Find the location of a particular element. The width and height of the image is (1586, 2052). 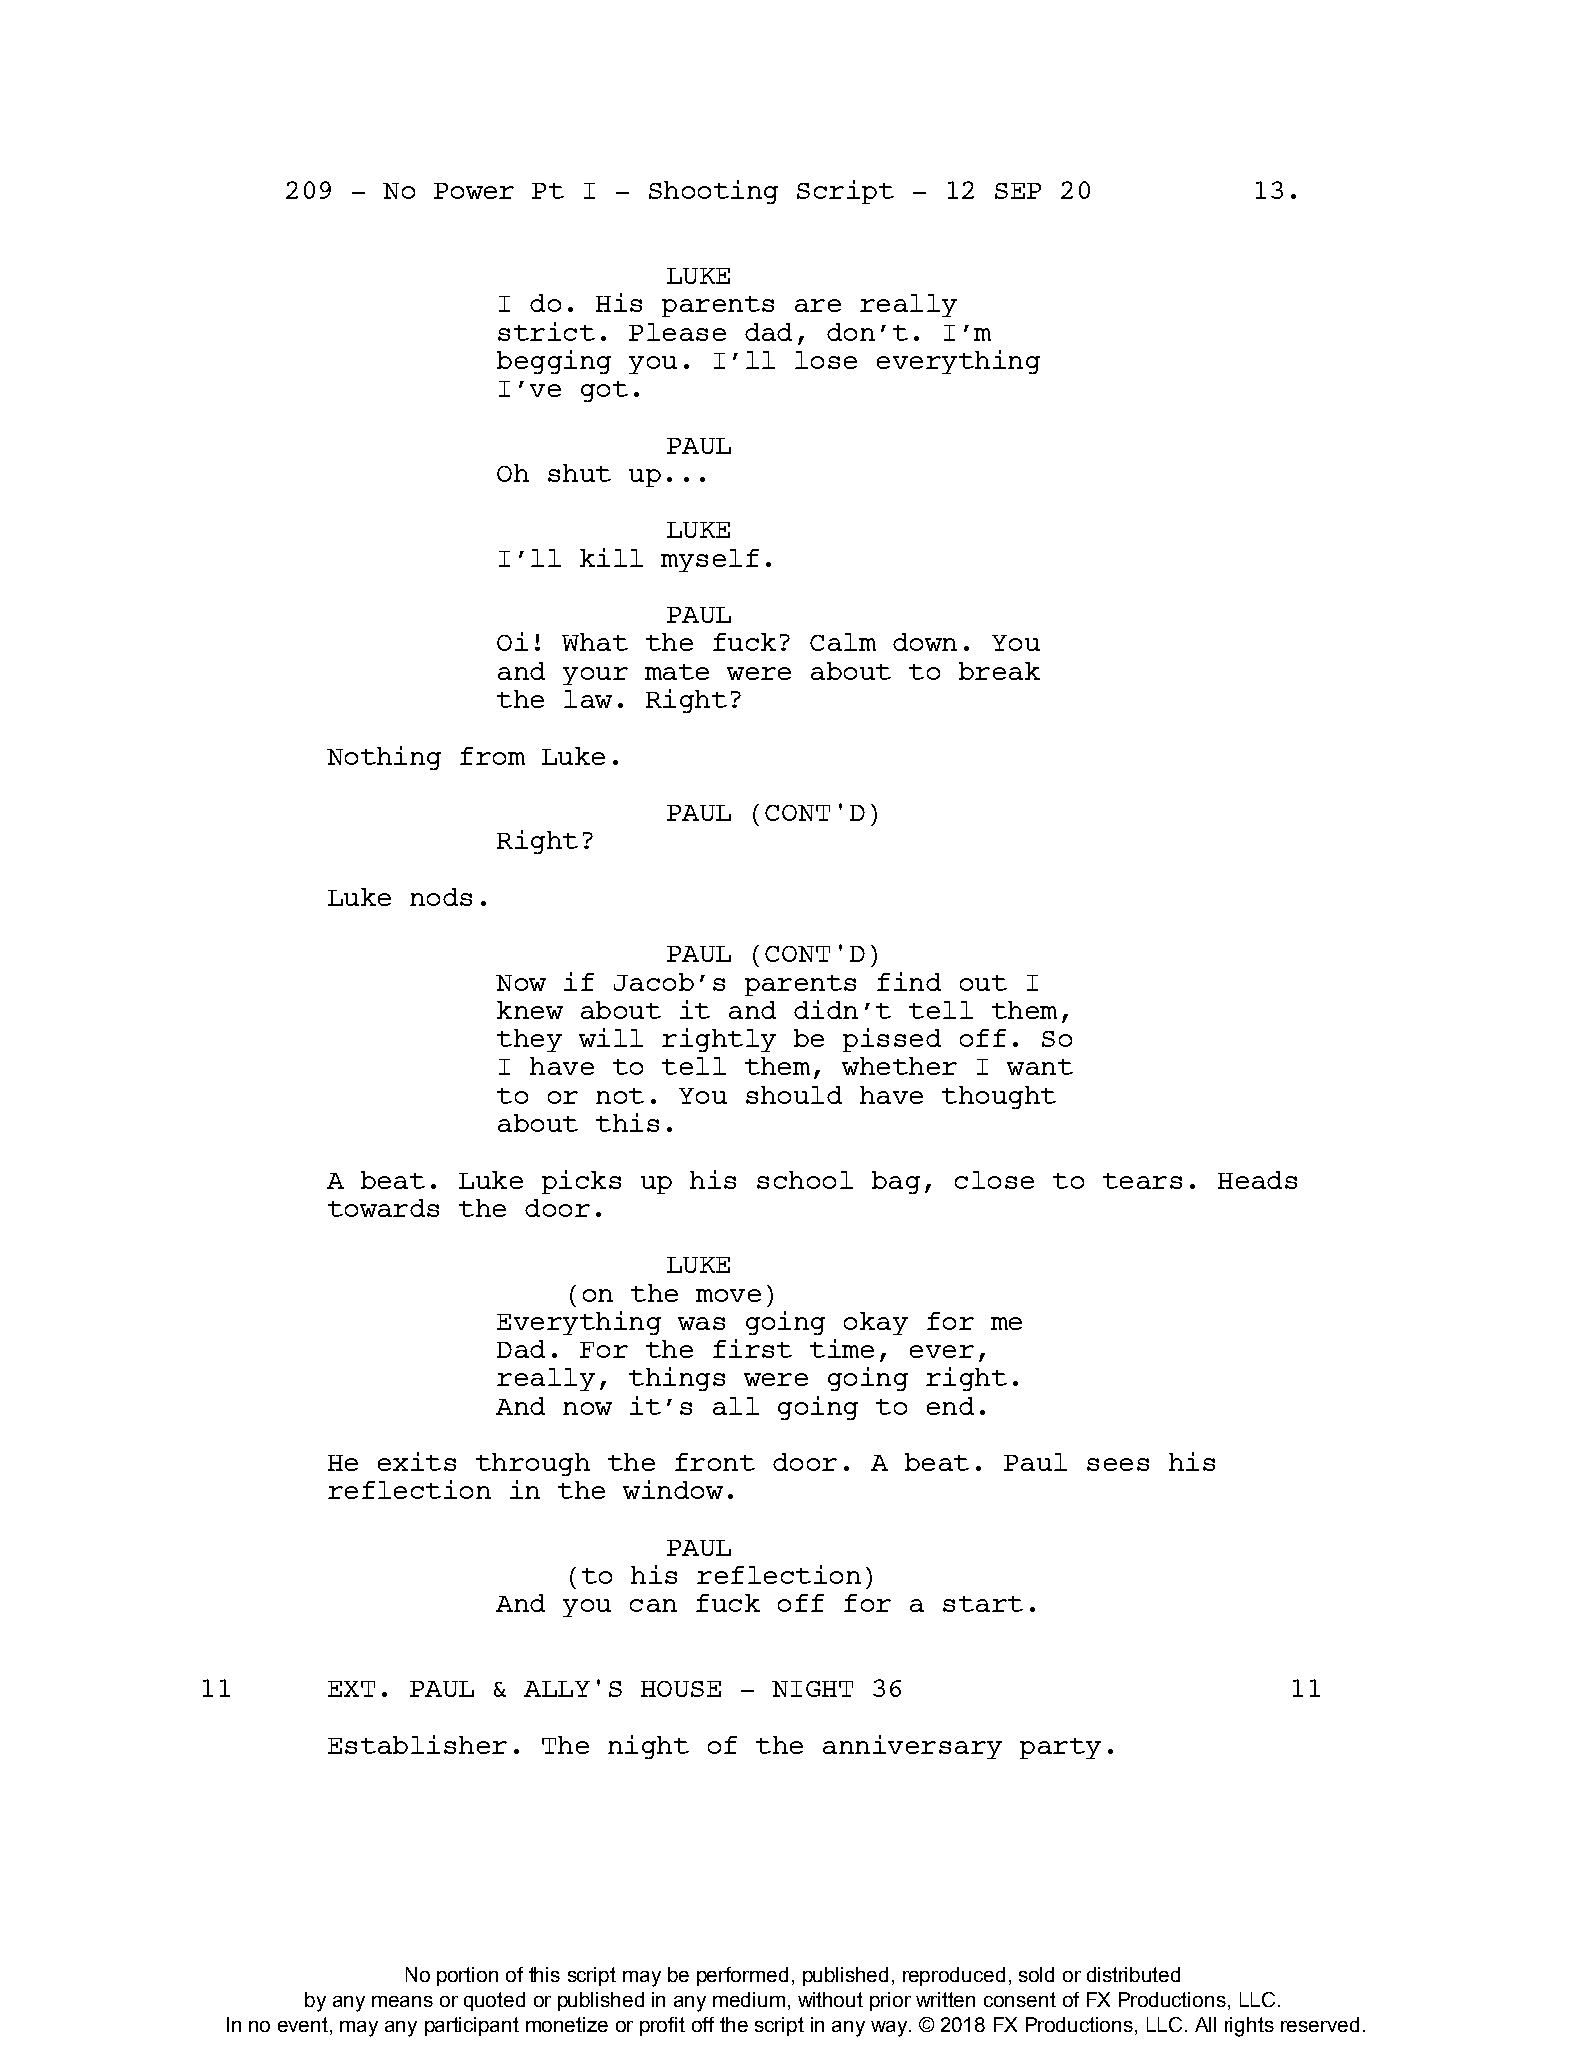

Please is located at coordinates (677, 332).
